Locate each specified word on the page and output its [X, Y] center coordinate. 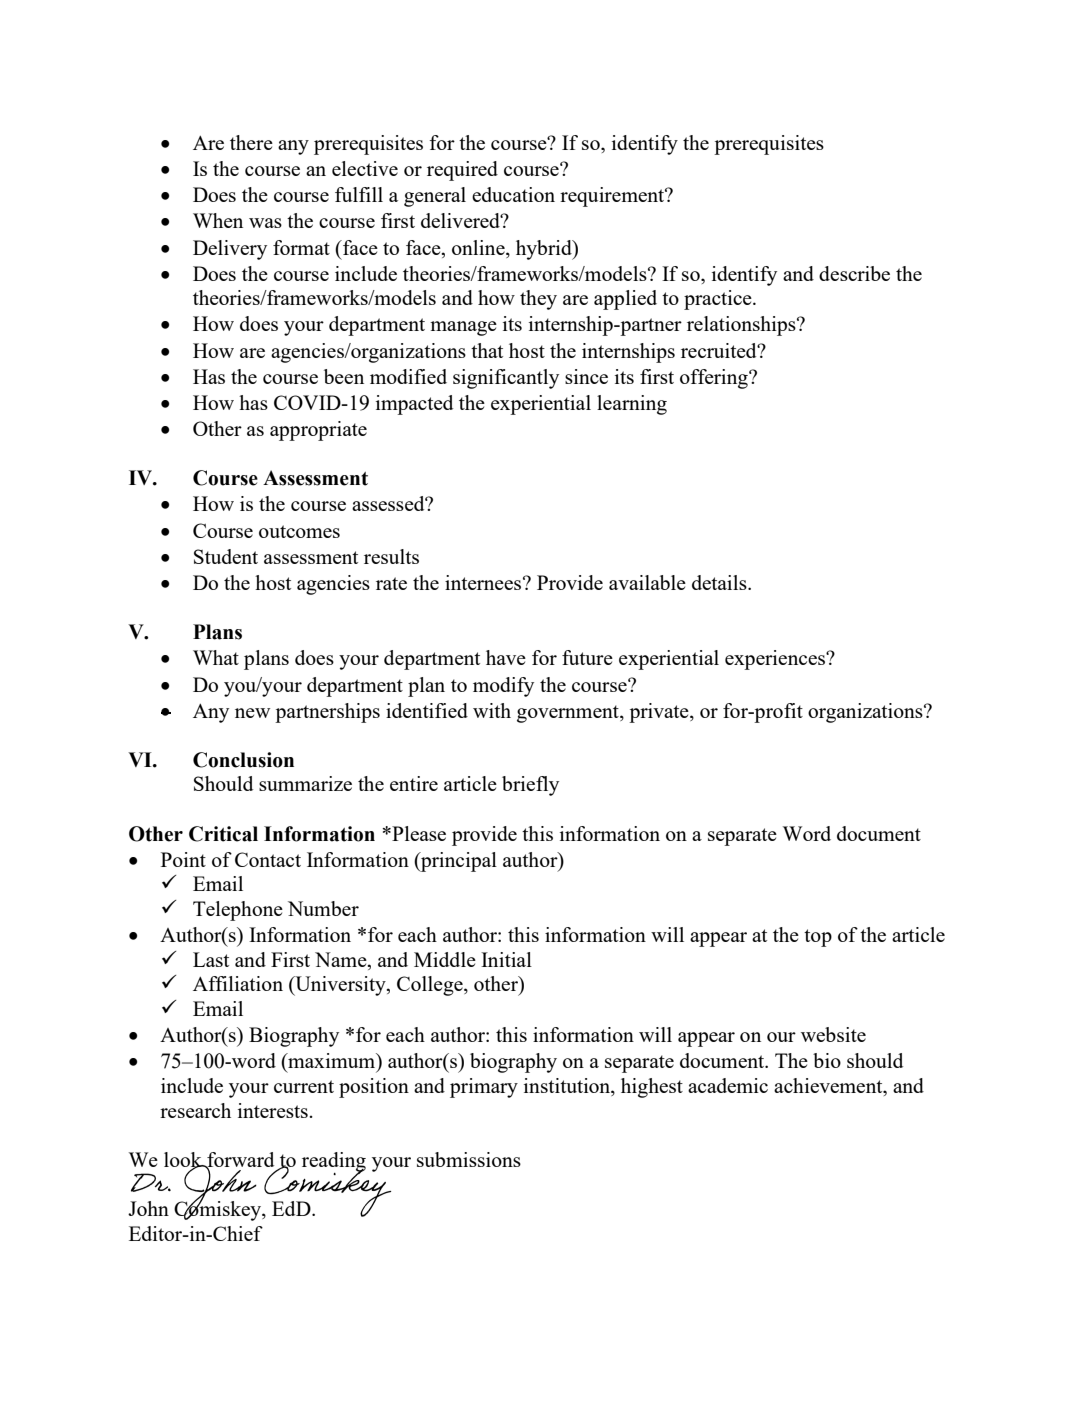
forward [239, 1161]
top [818, 938]
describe [854, 273]
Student [226, 556]
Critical [223, 834]
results [391, 556]
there [251, 142]
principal [458, 862]
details [720, 582]
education [513, 194]
